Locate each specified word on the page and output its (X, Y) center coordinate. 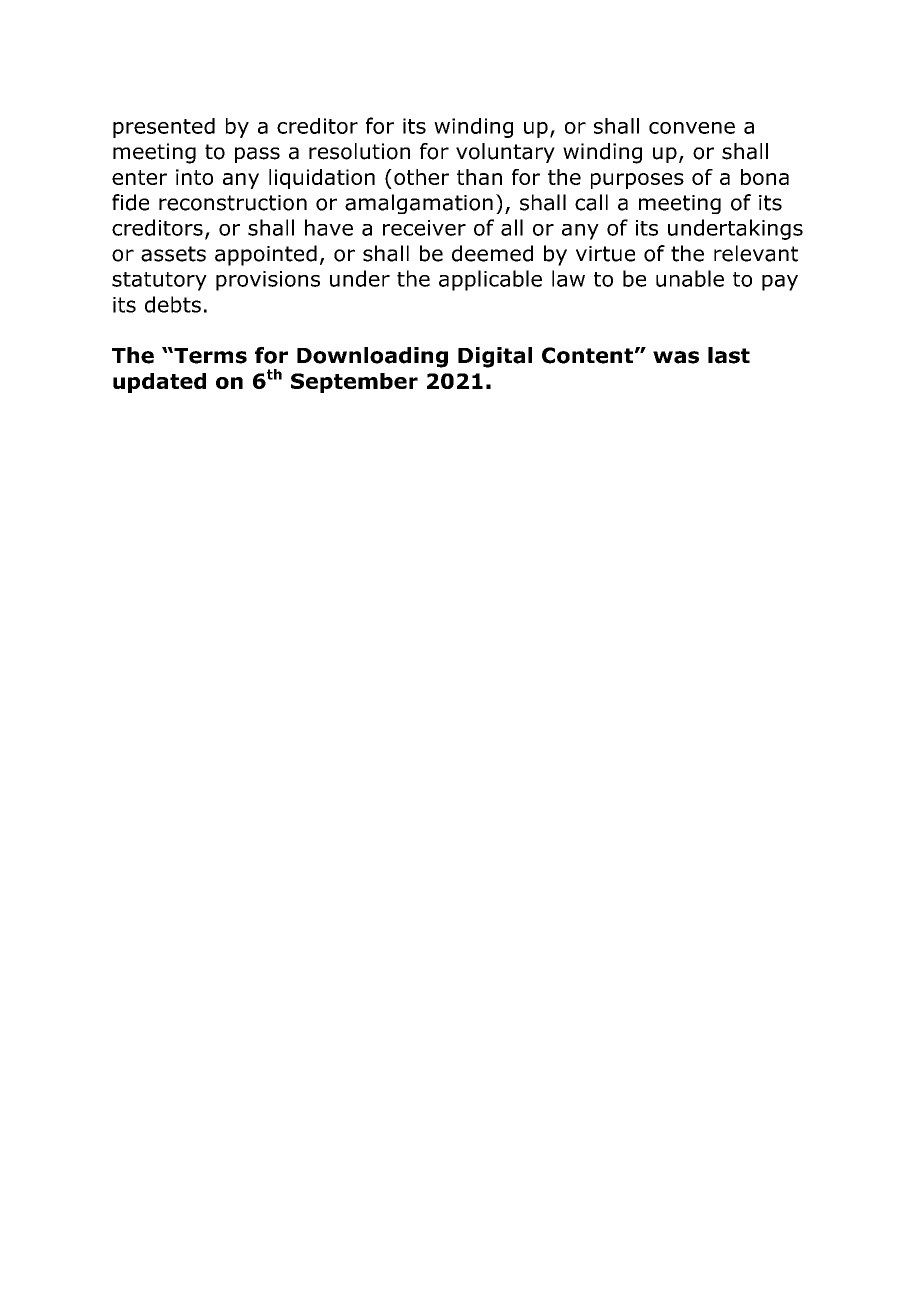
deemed (492, 253)
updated (159, 383)
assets (173, 254)
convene (692, 128)
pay (780, 283)
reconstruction (233, 203)
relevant (756, 253)
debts (173, 304)
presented (164, 128)
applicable (490, 280)
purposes (637, 181)
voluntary (505, 153)
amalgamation (419, 204)
